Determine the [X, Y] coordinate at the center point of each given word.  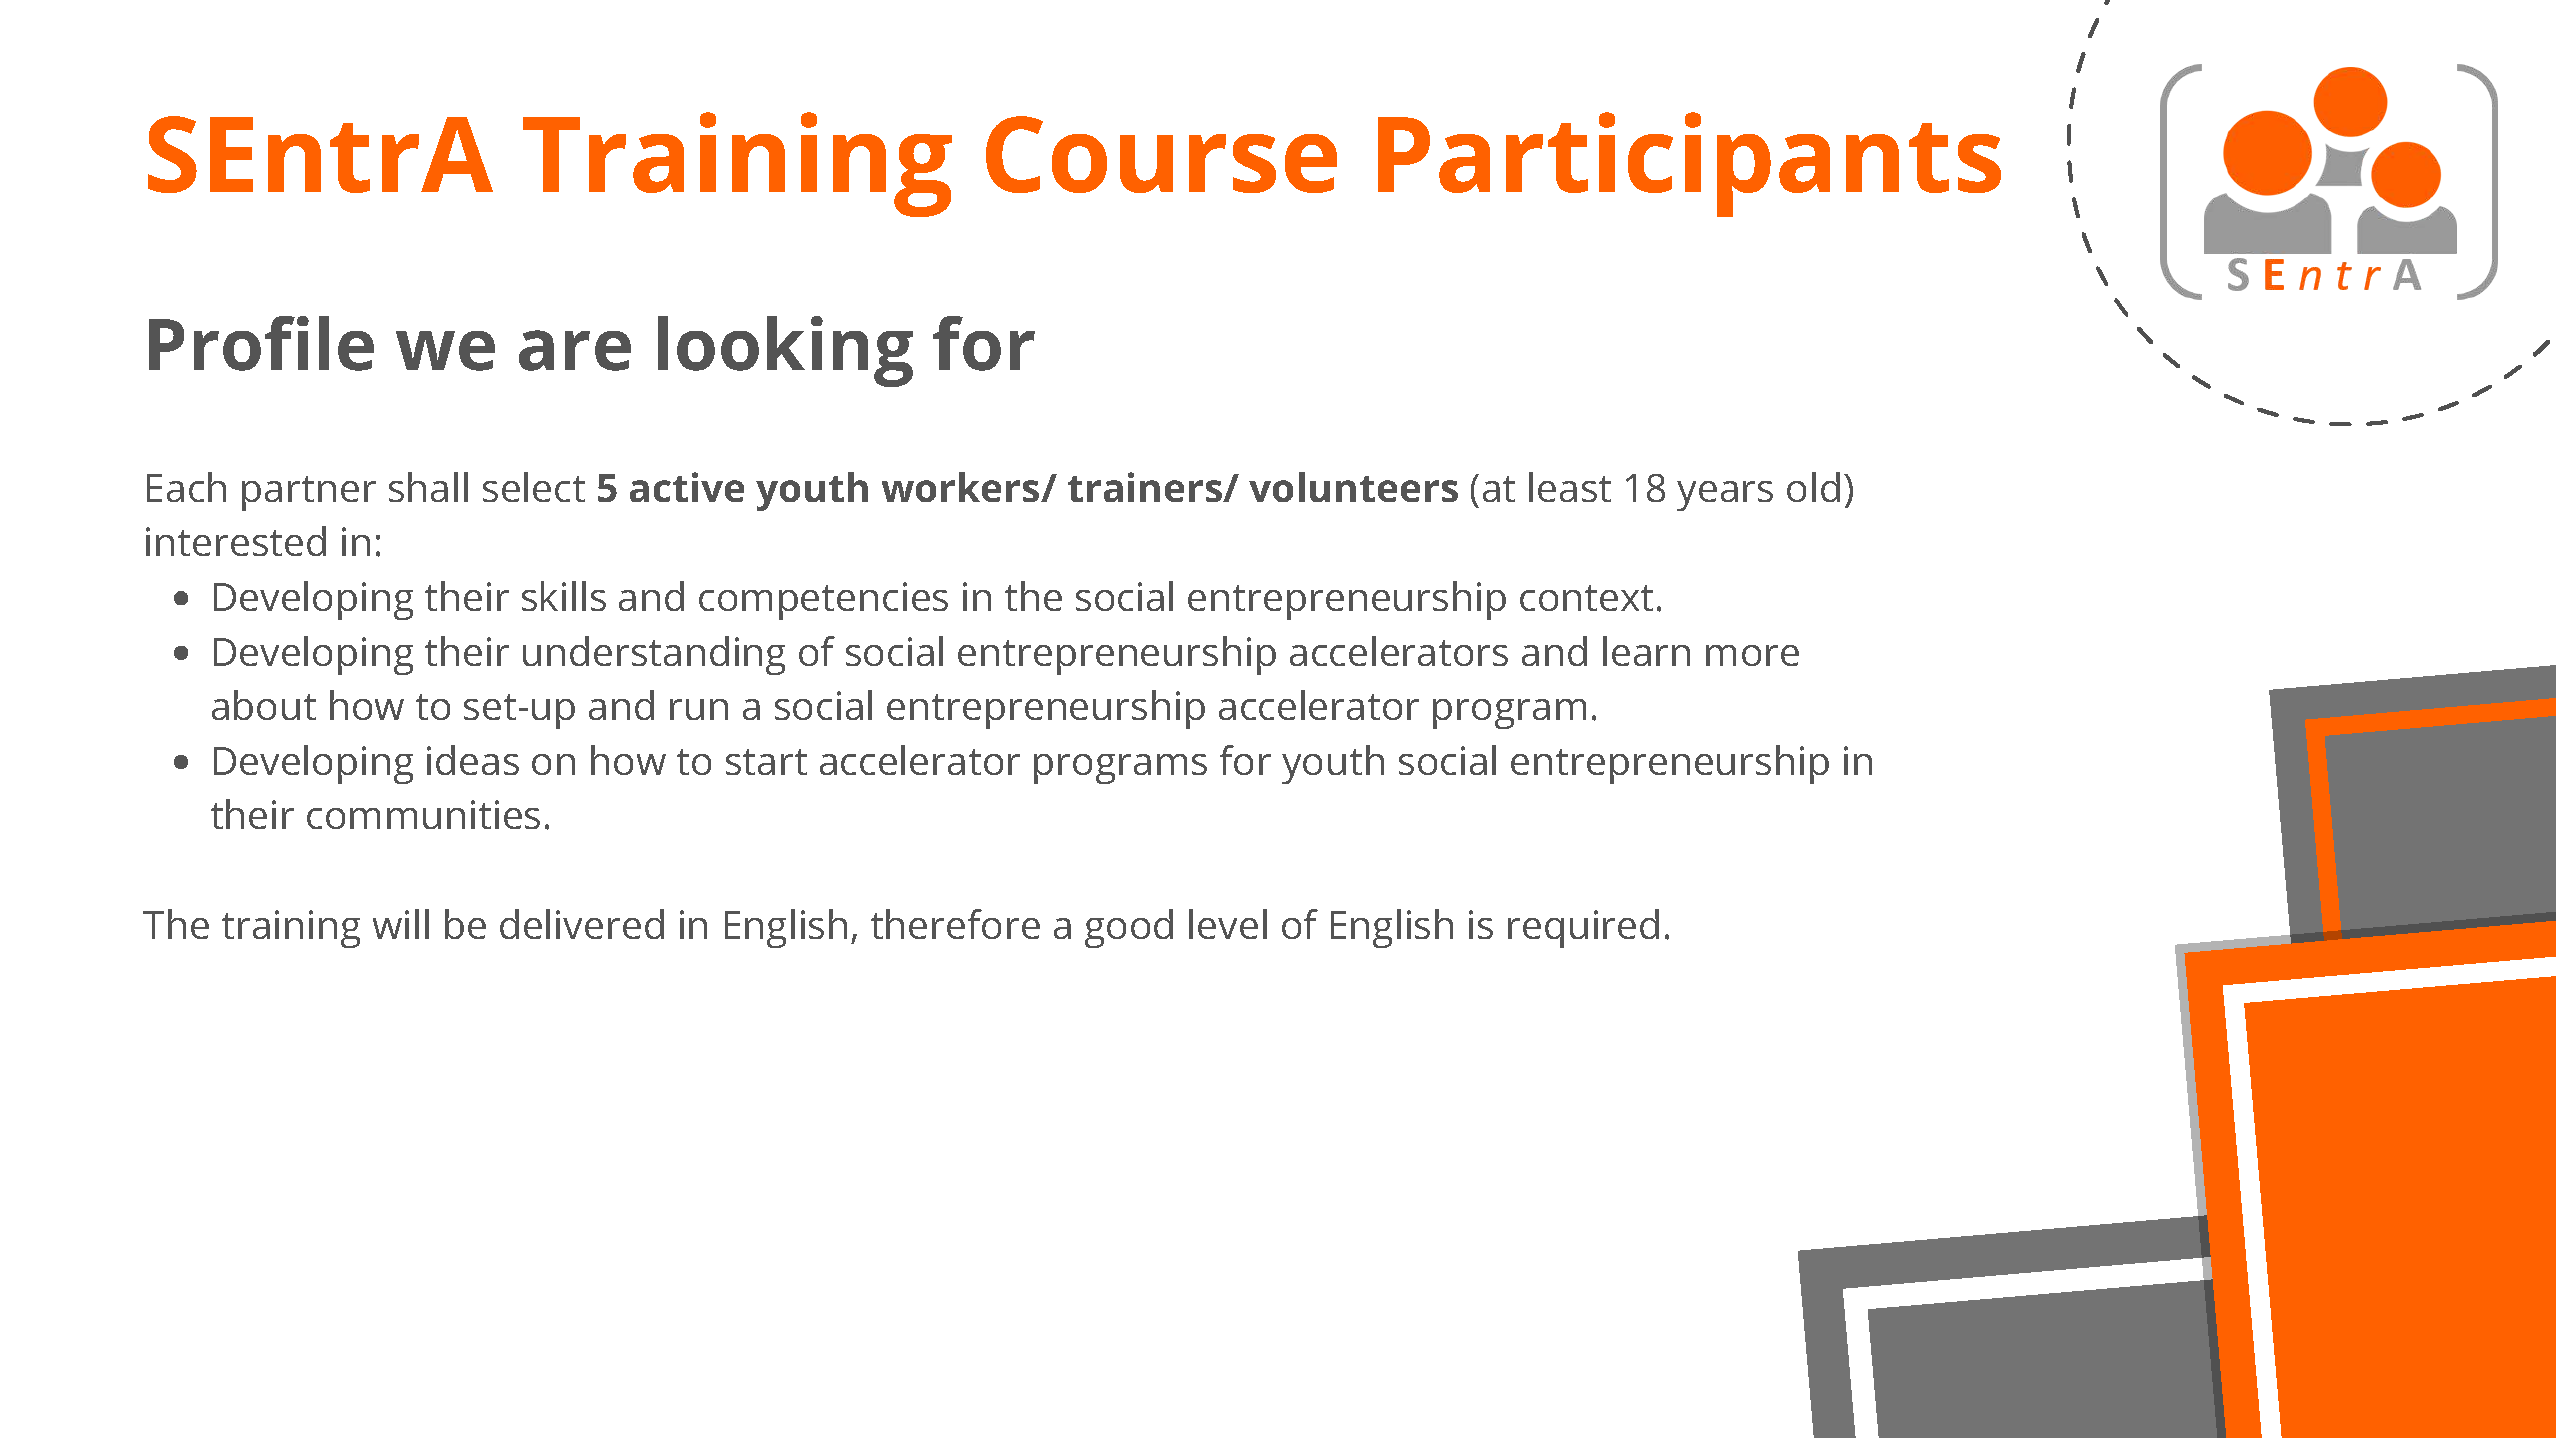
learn [1646, 651]
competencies [823, 601]
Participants [1689, 164]
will [401, 924]
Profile [261, 343]
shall [428, 487]
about [264, 705]
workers [962, 487]
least [1570, 487]
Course [1161, 154]
